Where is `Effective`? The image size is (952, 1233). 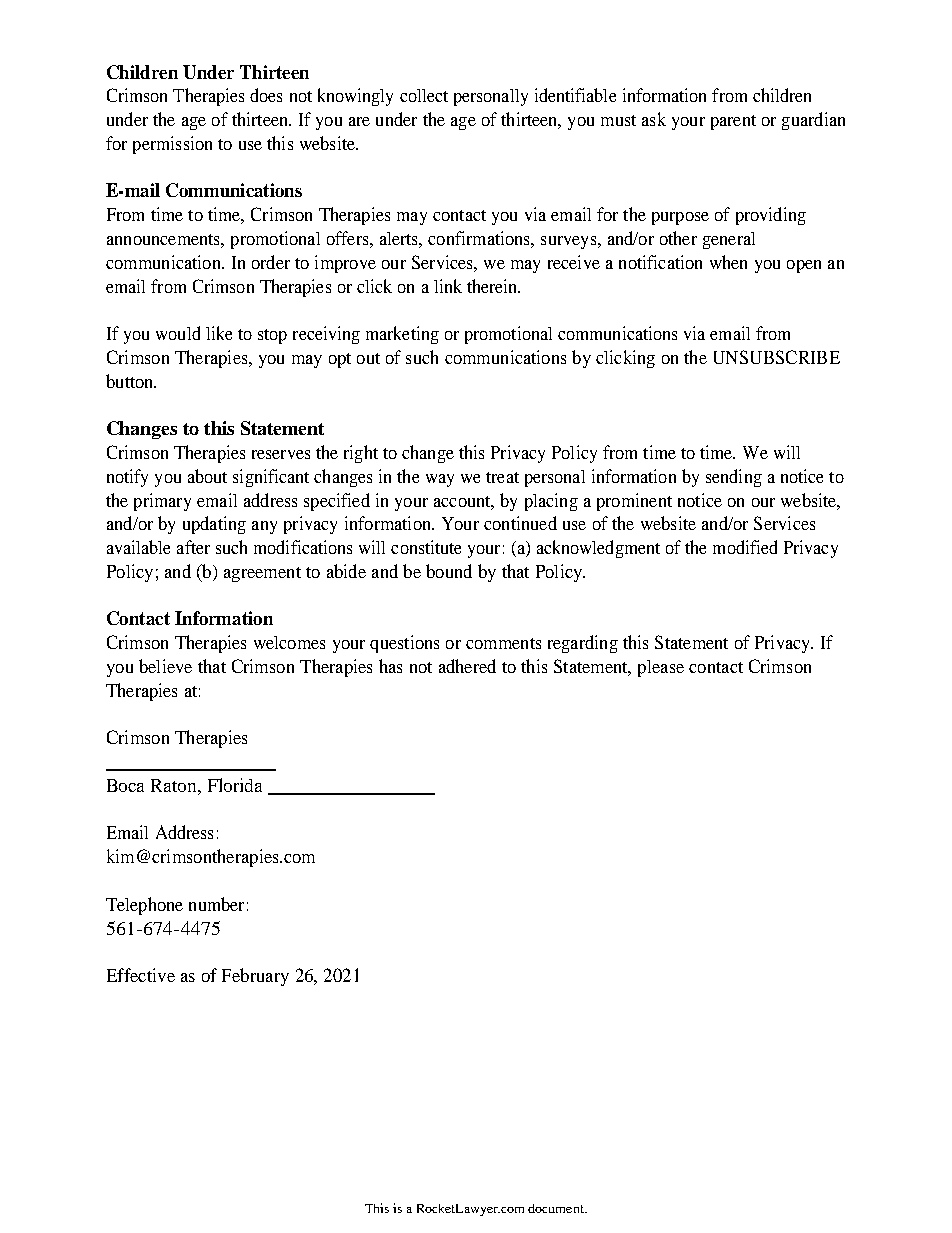 Effective is located at coordinates (141, 975).
